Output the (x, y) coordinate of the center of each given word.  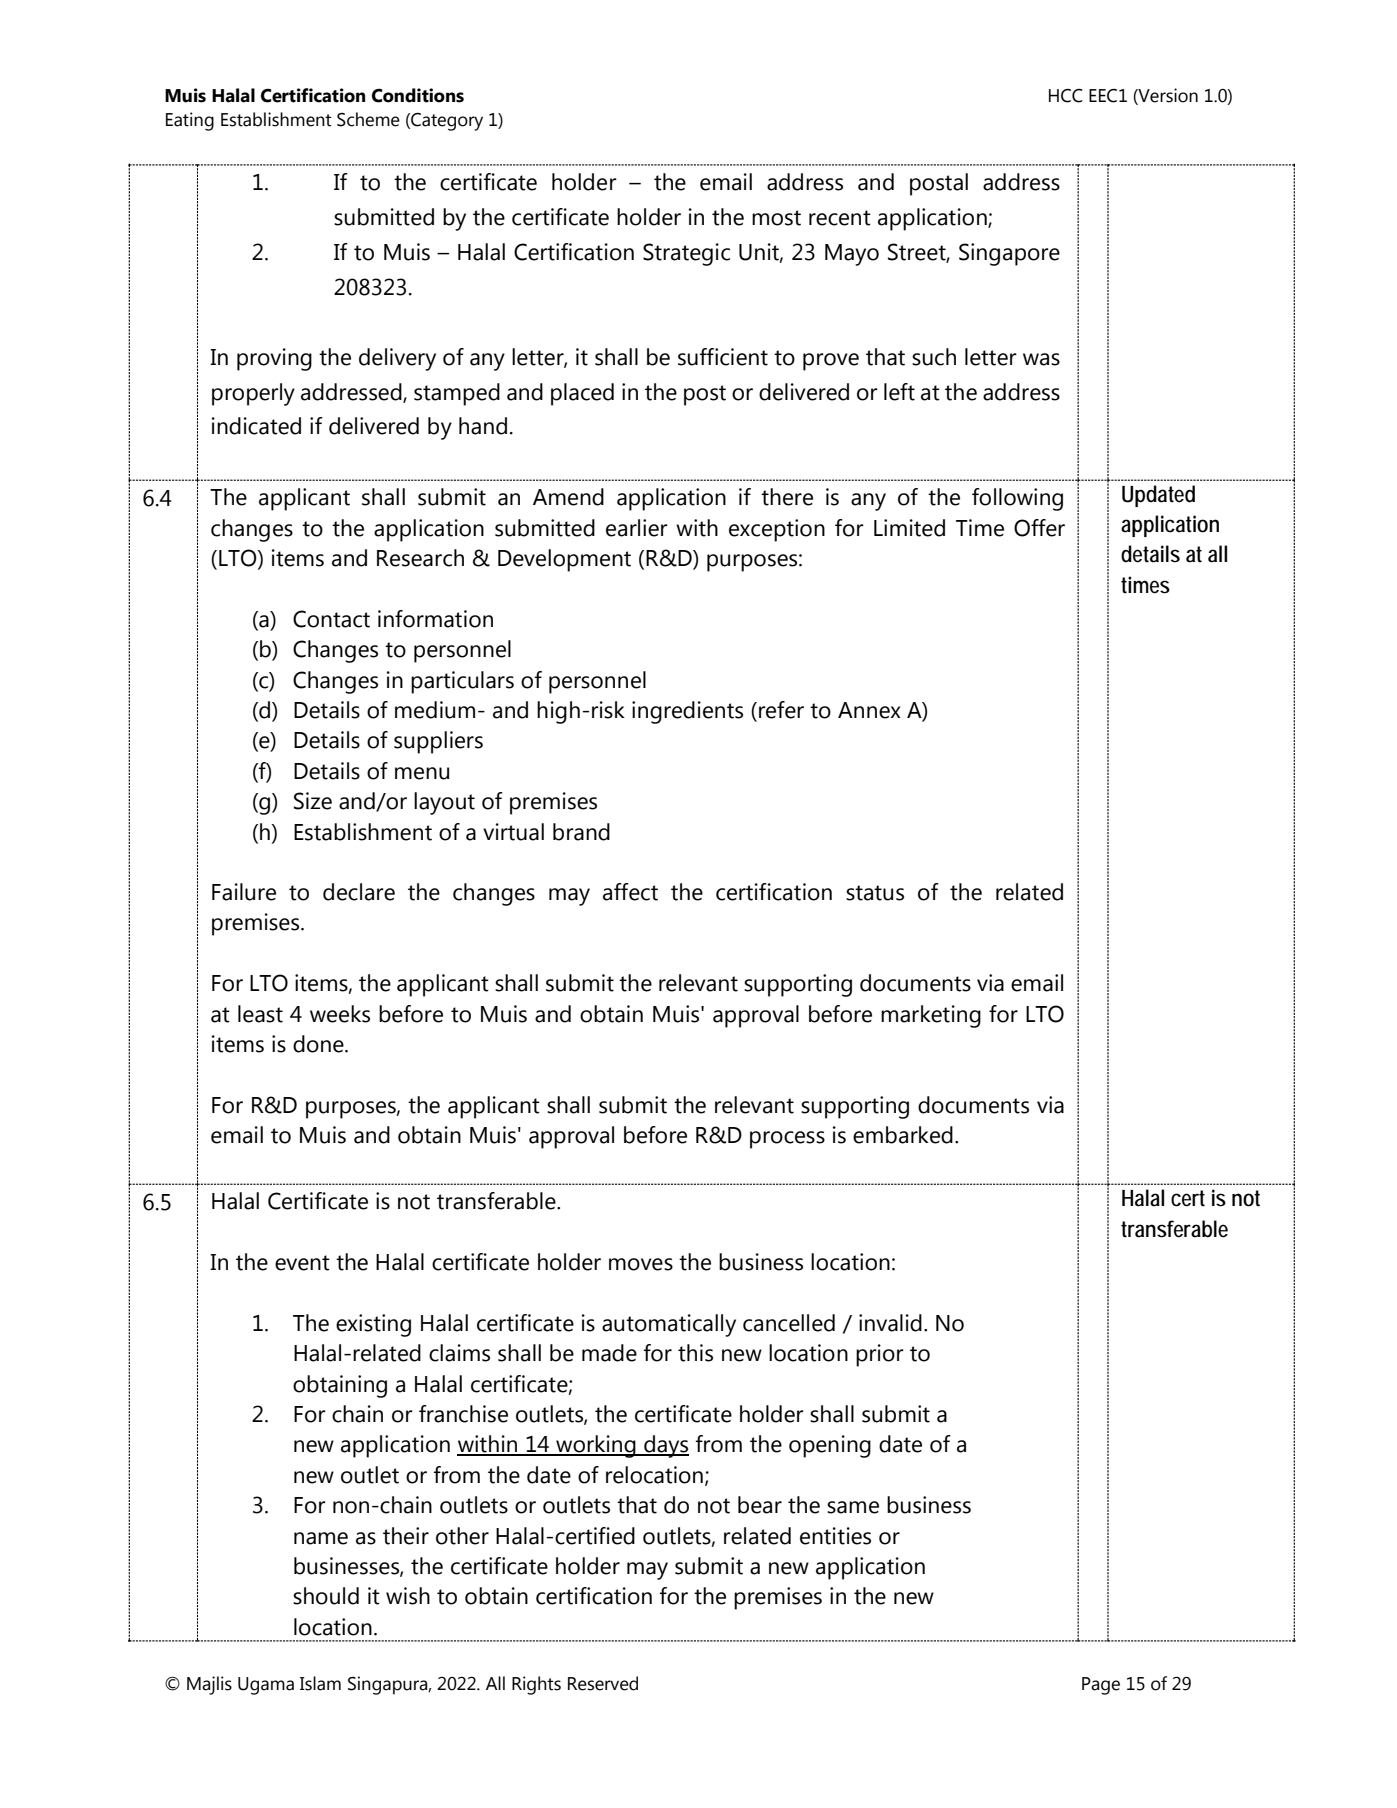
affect (630, 892)
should (326, 1596)
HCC (1066, 96)
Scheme (368, 119)
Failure (244, 892)
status (875, 893)
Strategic (686, 254)
